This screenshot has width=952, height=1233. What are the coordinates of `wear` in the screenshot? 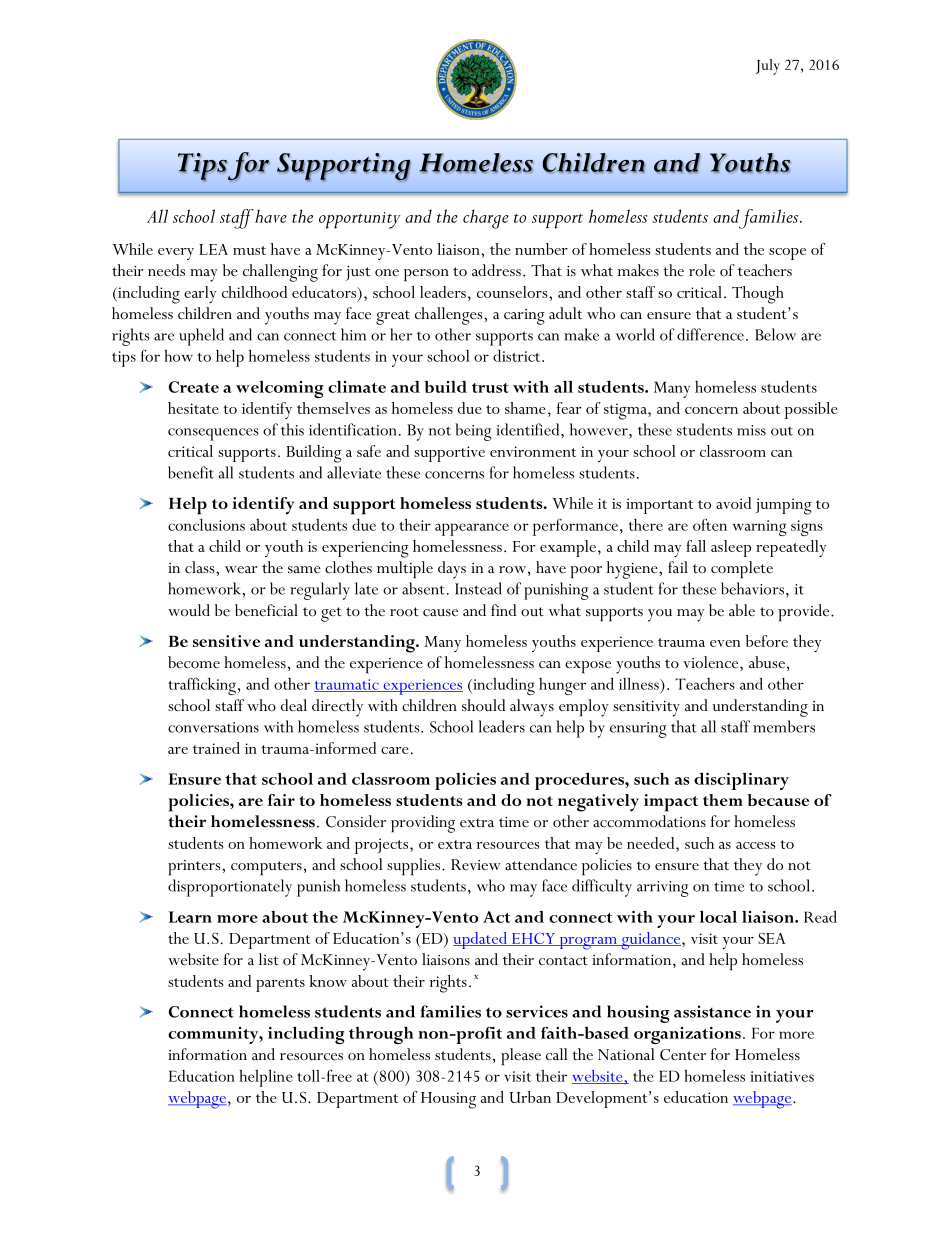 It's located at (241, 569).
